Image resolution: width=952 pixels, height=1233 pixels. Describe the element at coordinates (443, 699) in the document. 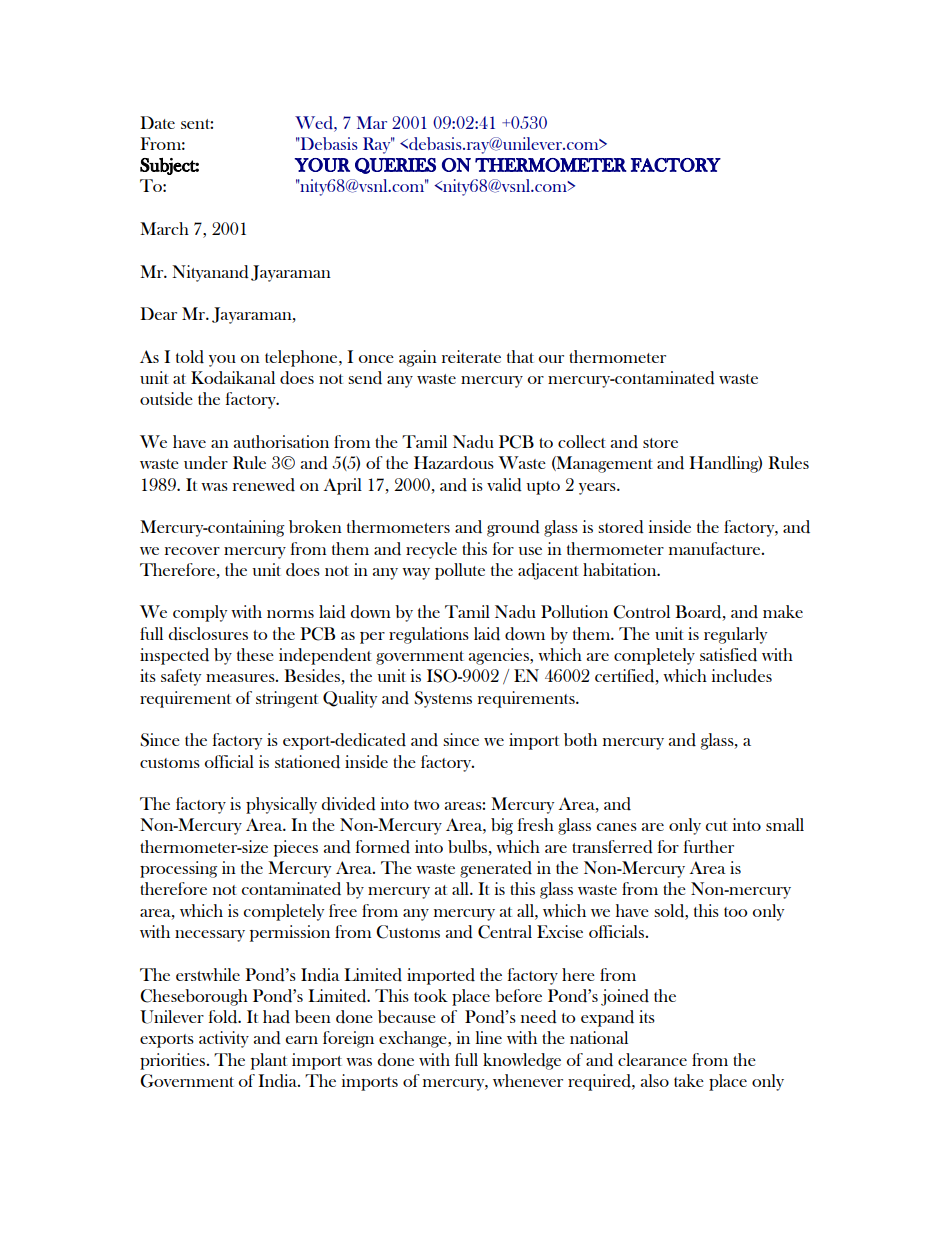

I see `Systems` at that location.
